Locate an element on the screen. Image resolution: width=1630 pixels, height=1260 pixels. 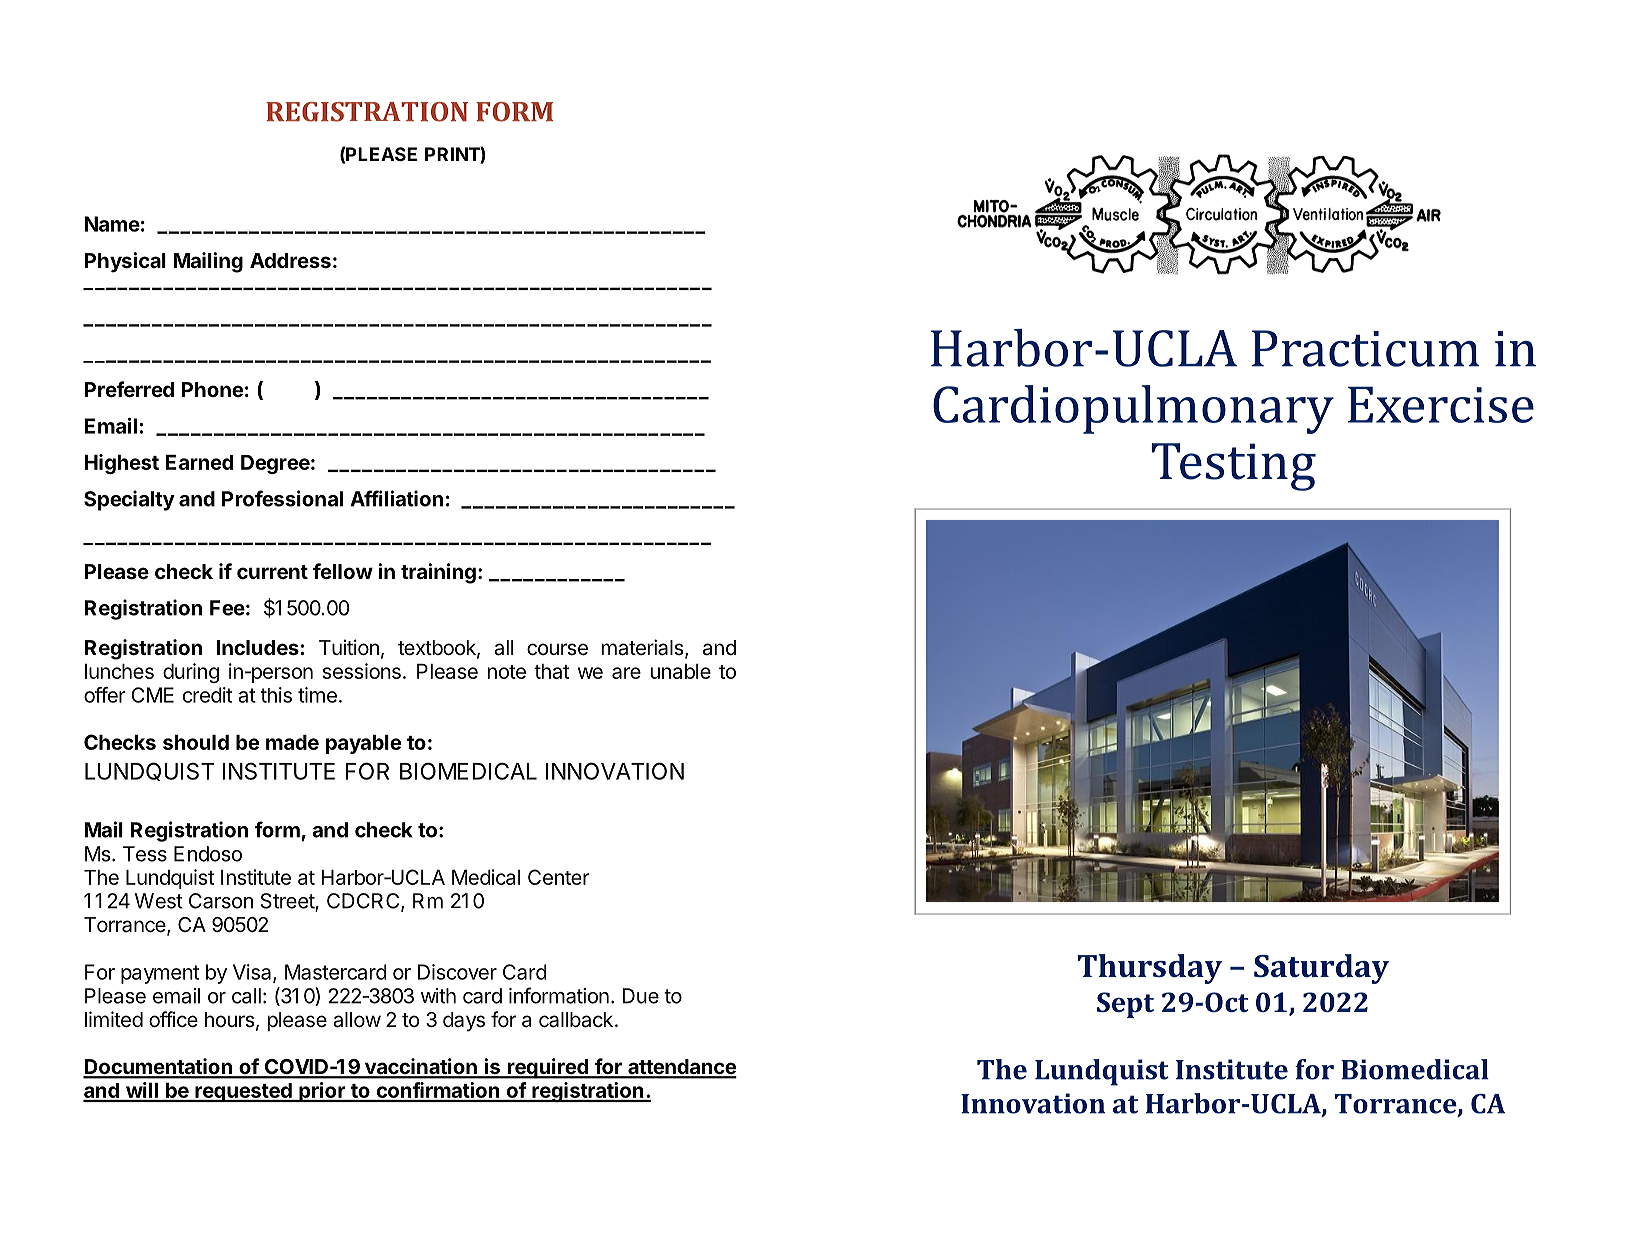
Practicum is located at coordinates (1365, 348).
